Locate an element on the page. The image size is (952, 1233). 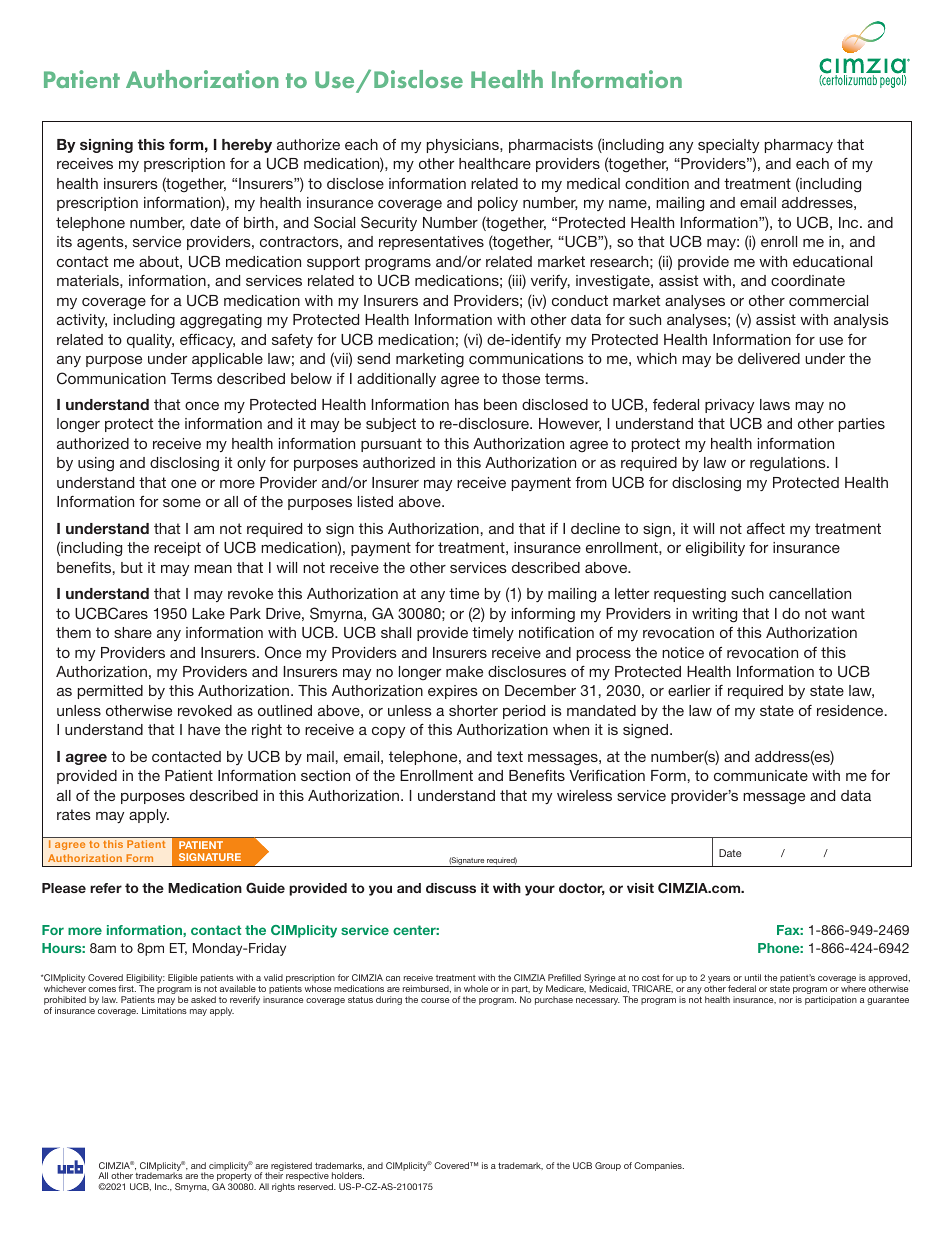
share is located at coordinates (133, 632).
